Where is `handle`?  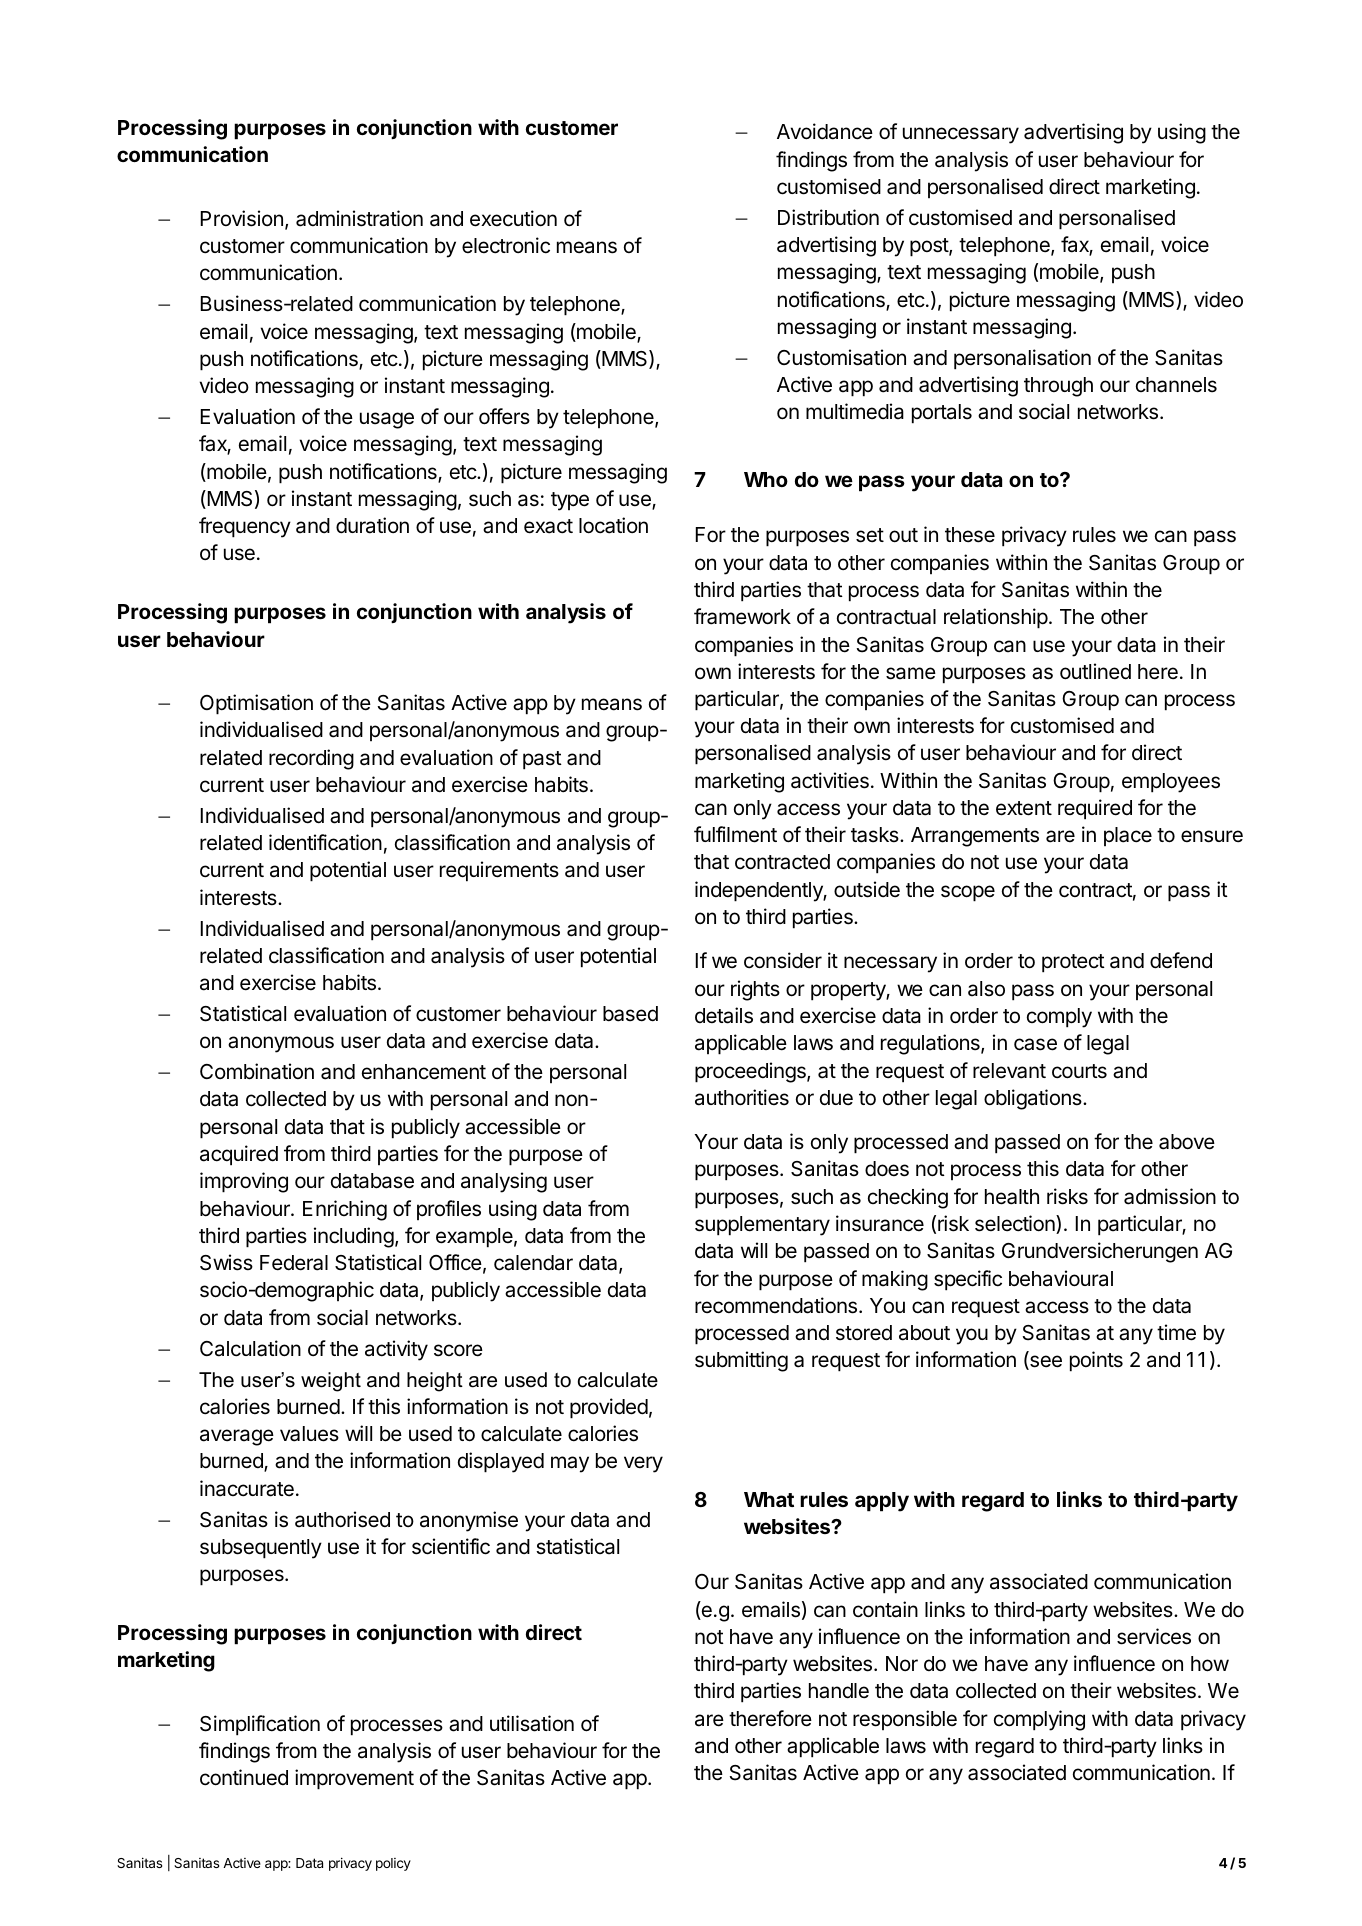 handle is located at coordinates (839, 1691).
